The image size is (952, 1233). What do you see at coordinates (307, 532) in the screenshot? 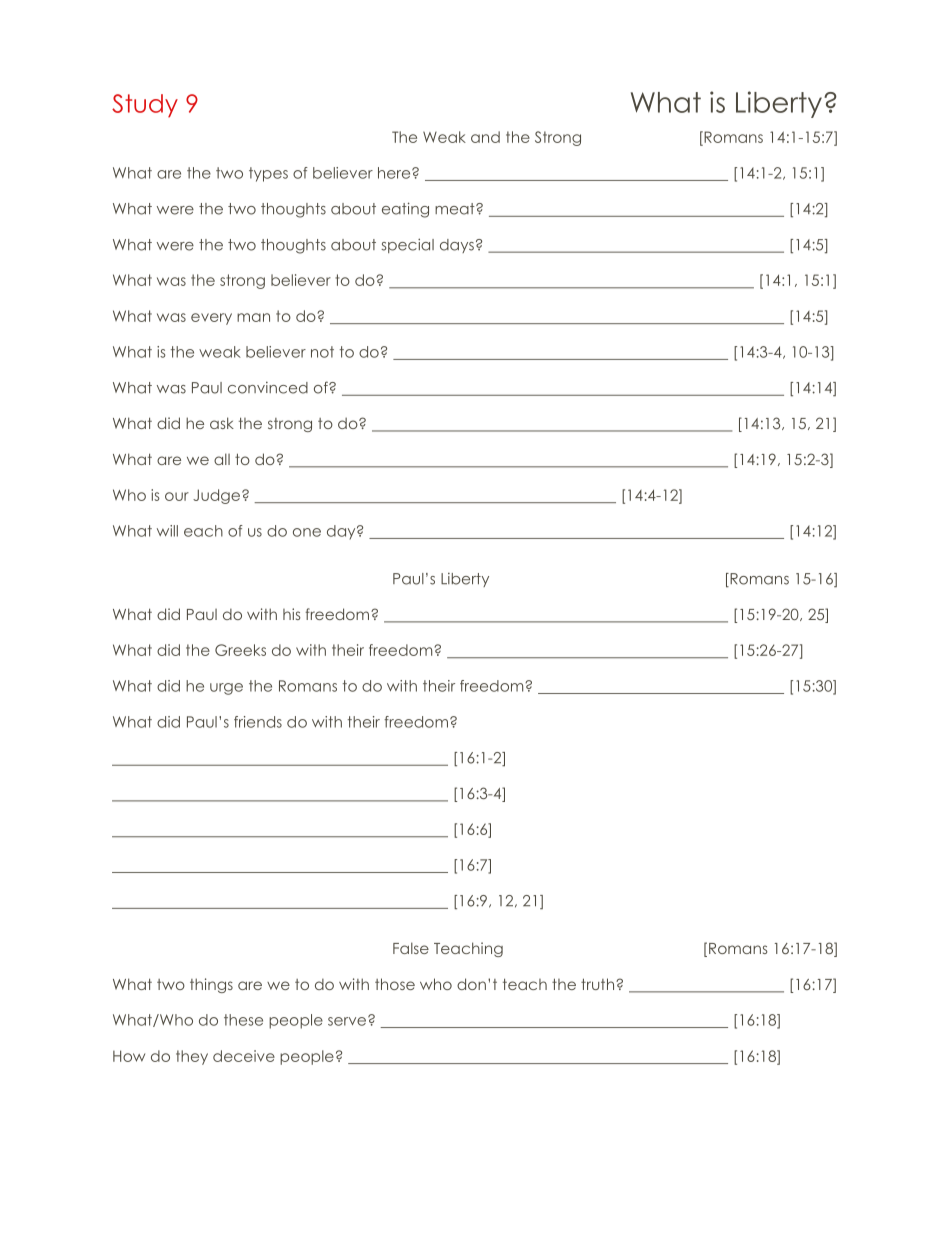
I see `one` at bounding box center [307, 532].
